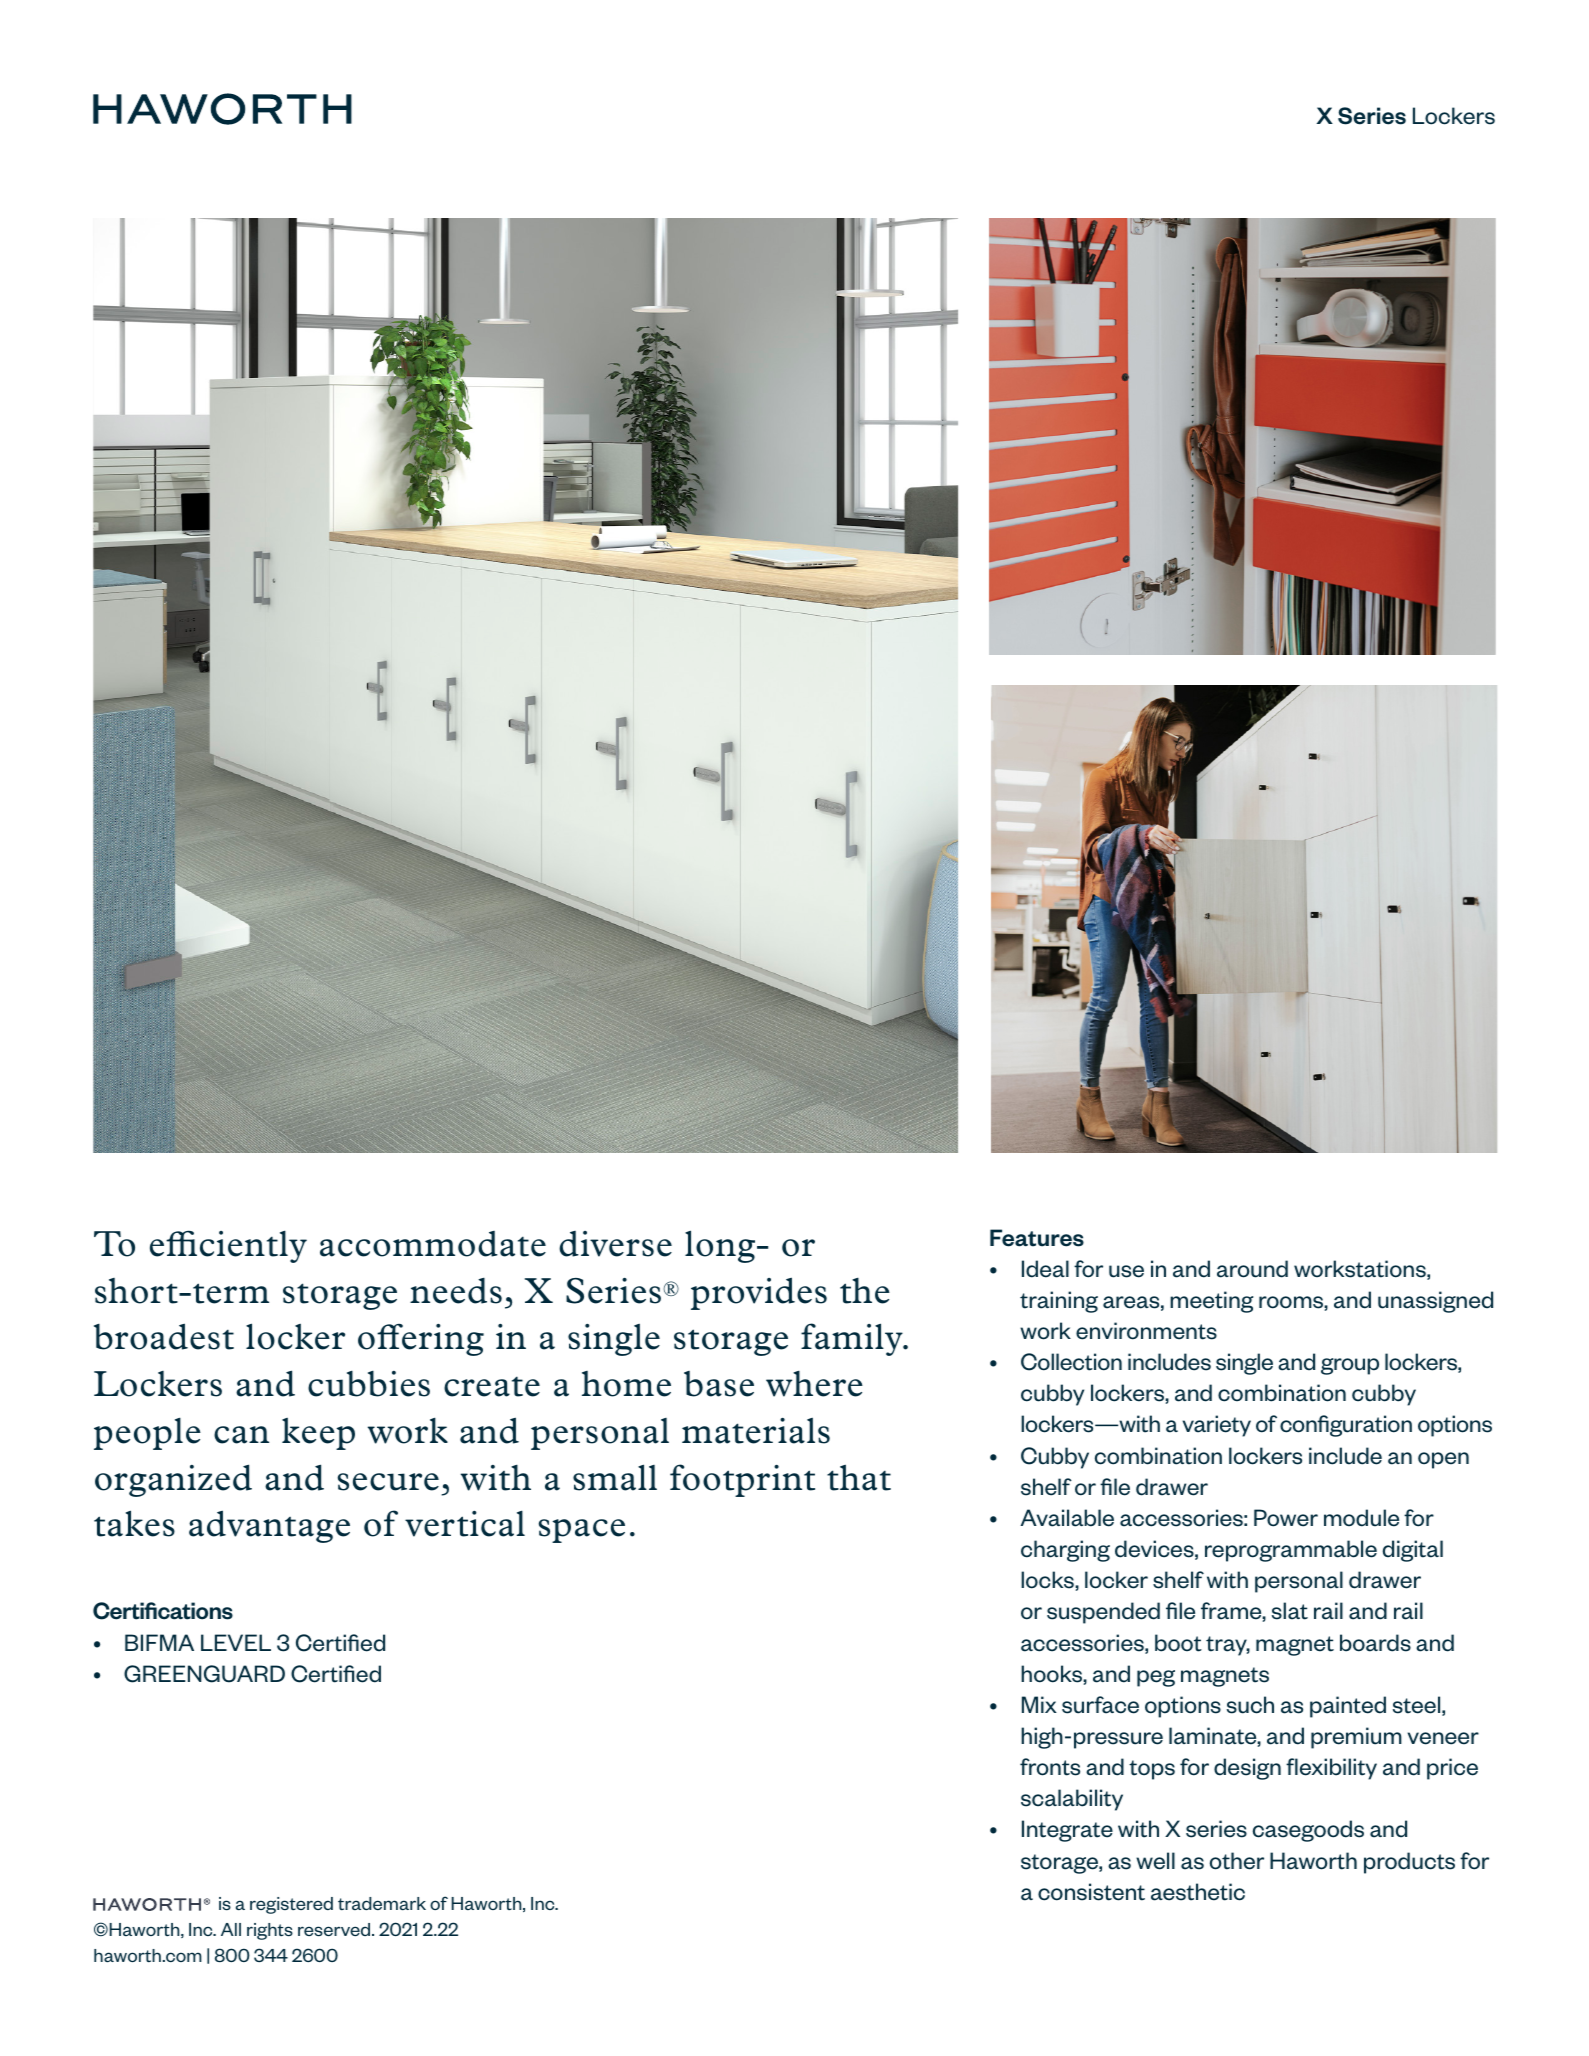 The image size is (1589, 2056). What do you see at coordinates (291, 1905) in the screenshot?
I see `registered` at bounding box center [291, 1905].
